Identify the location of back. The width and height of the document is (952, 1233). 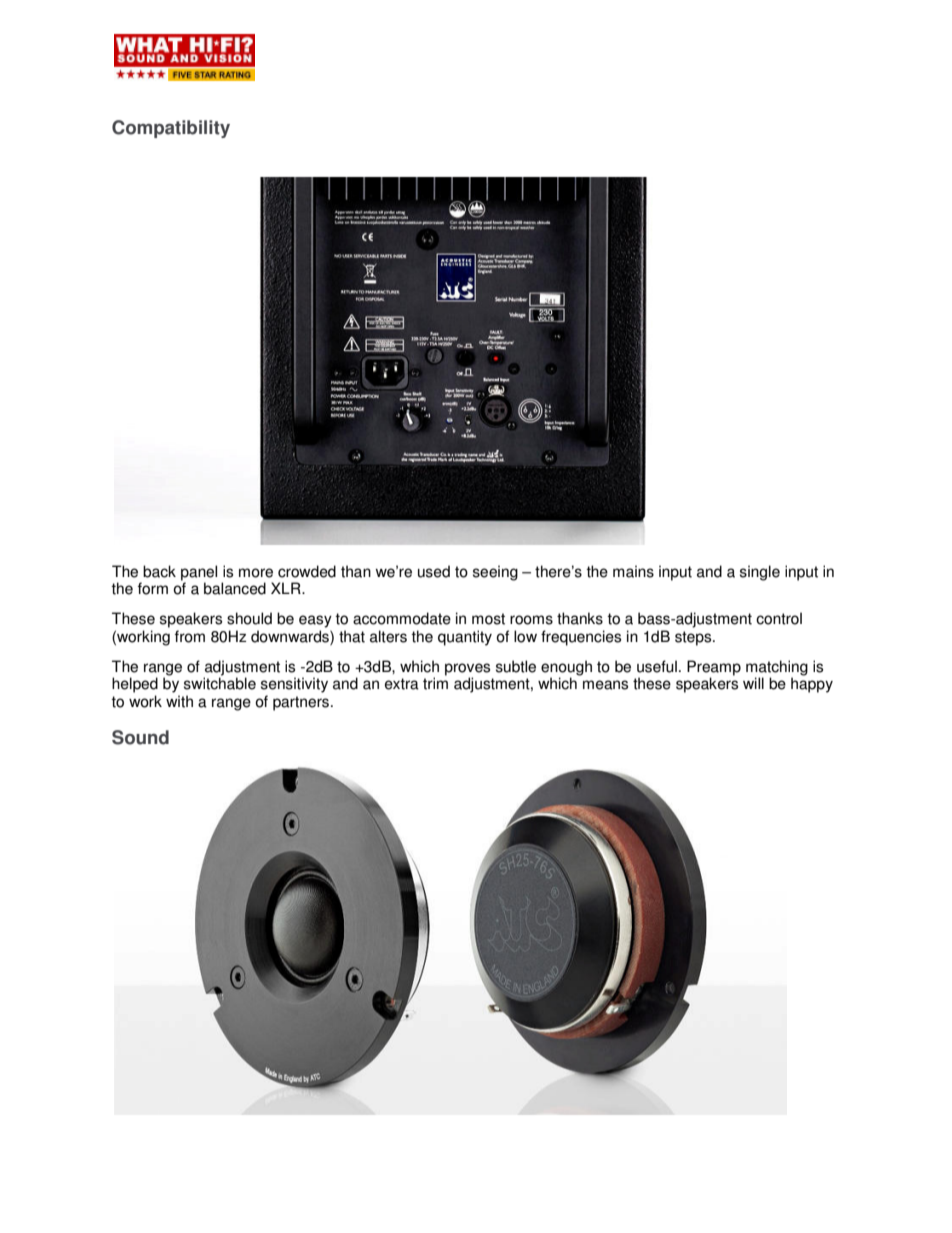
(159, 571).
